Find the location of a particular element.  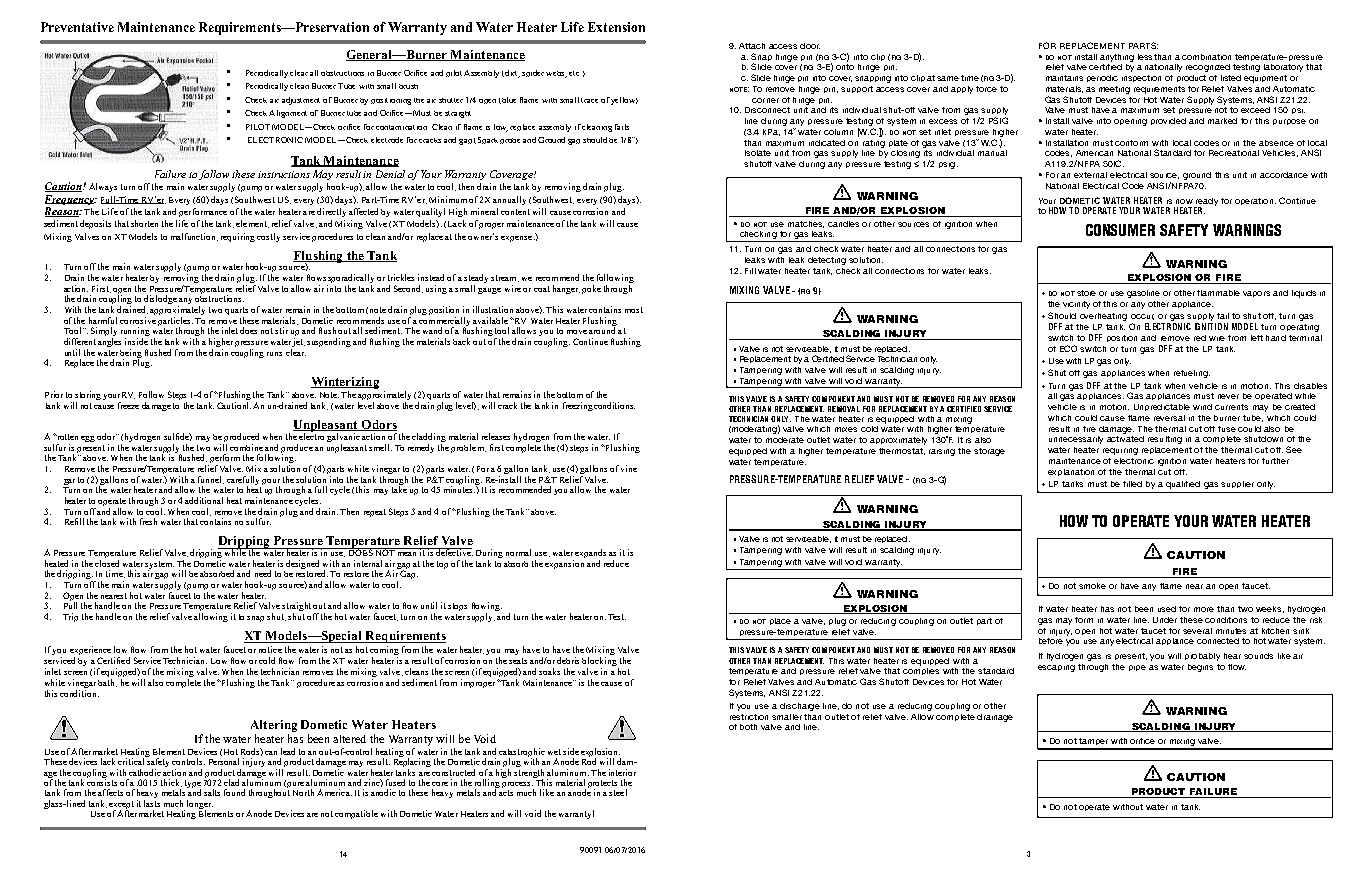

Attach is located at coordinates (752, 46).
